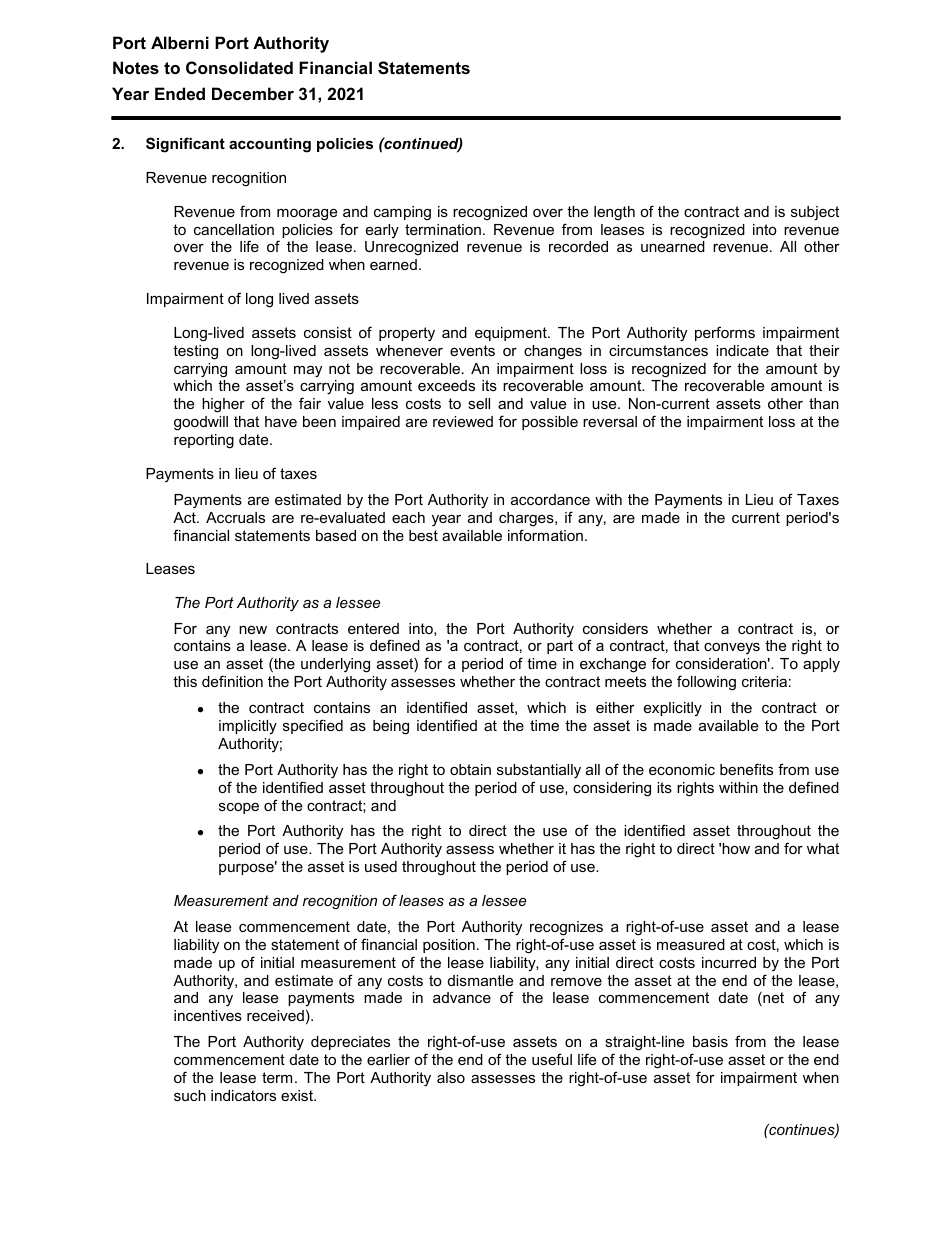 Image resolution: width=952 pixels, height=1233 pixels. What do you see at coordinates (451, 1077) in the screenshot?
I see `also` at bounding box center [451, 1077].
